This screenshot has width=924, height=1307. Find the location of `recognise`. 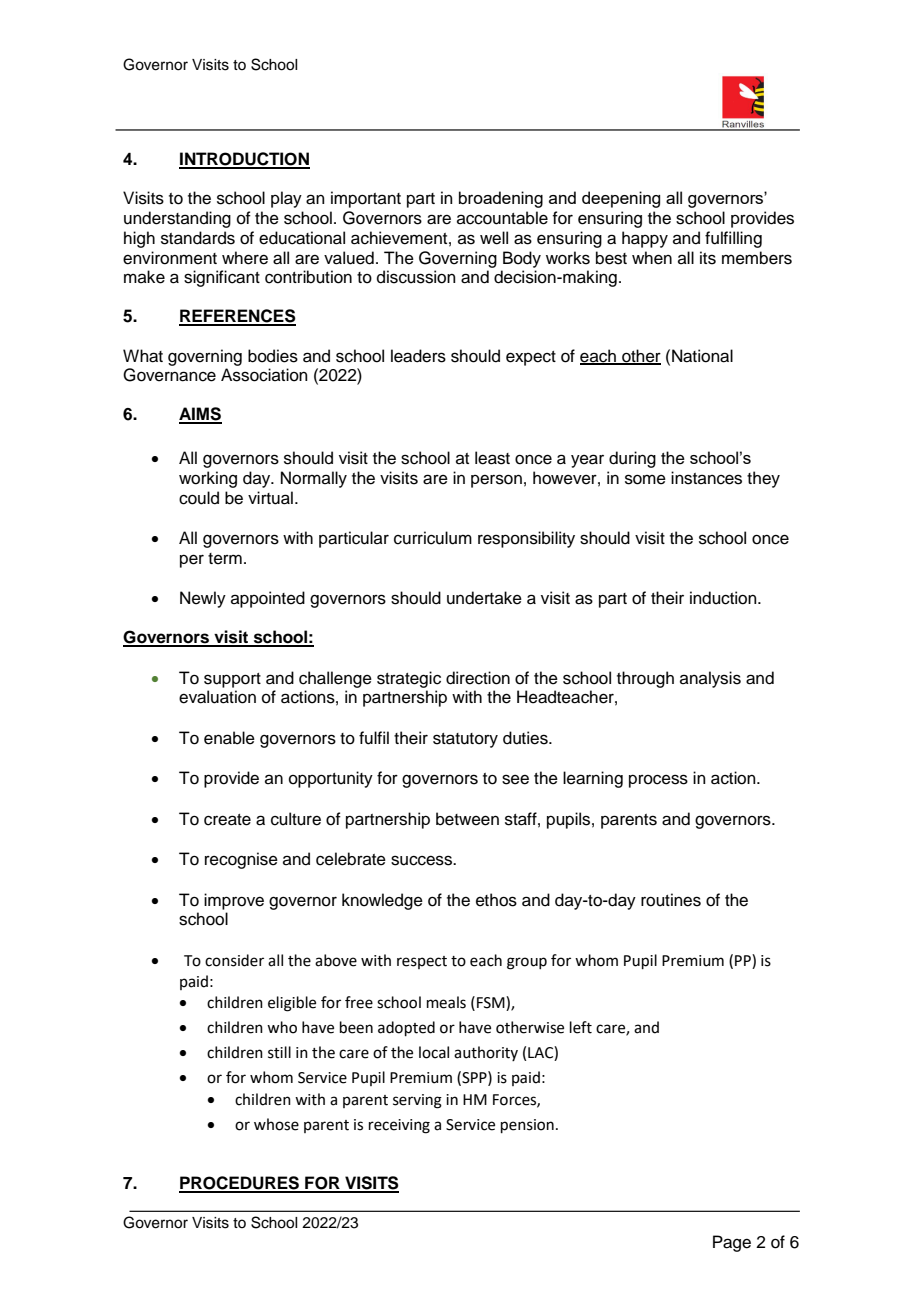

recognise is located at coordinates (241, 860).
